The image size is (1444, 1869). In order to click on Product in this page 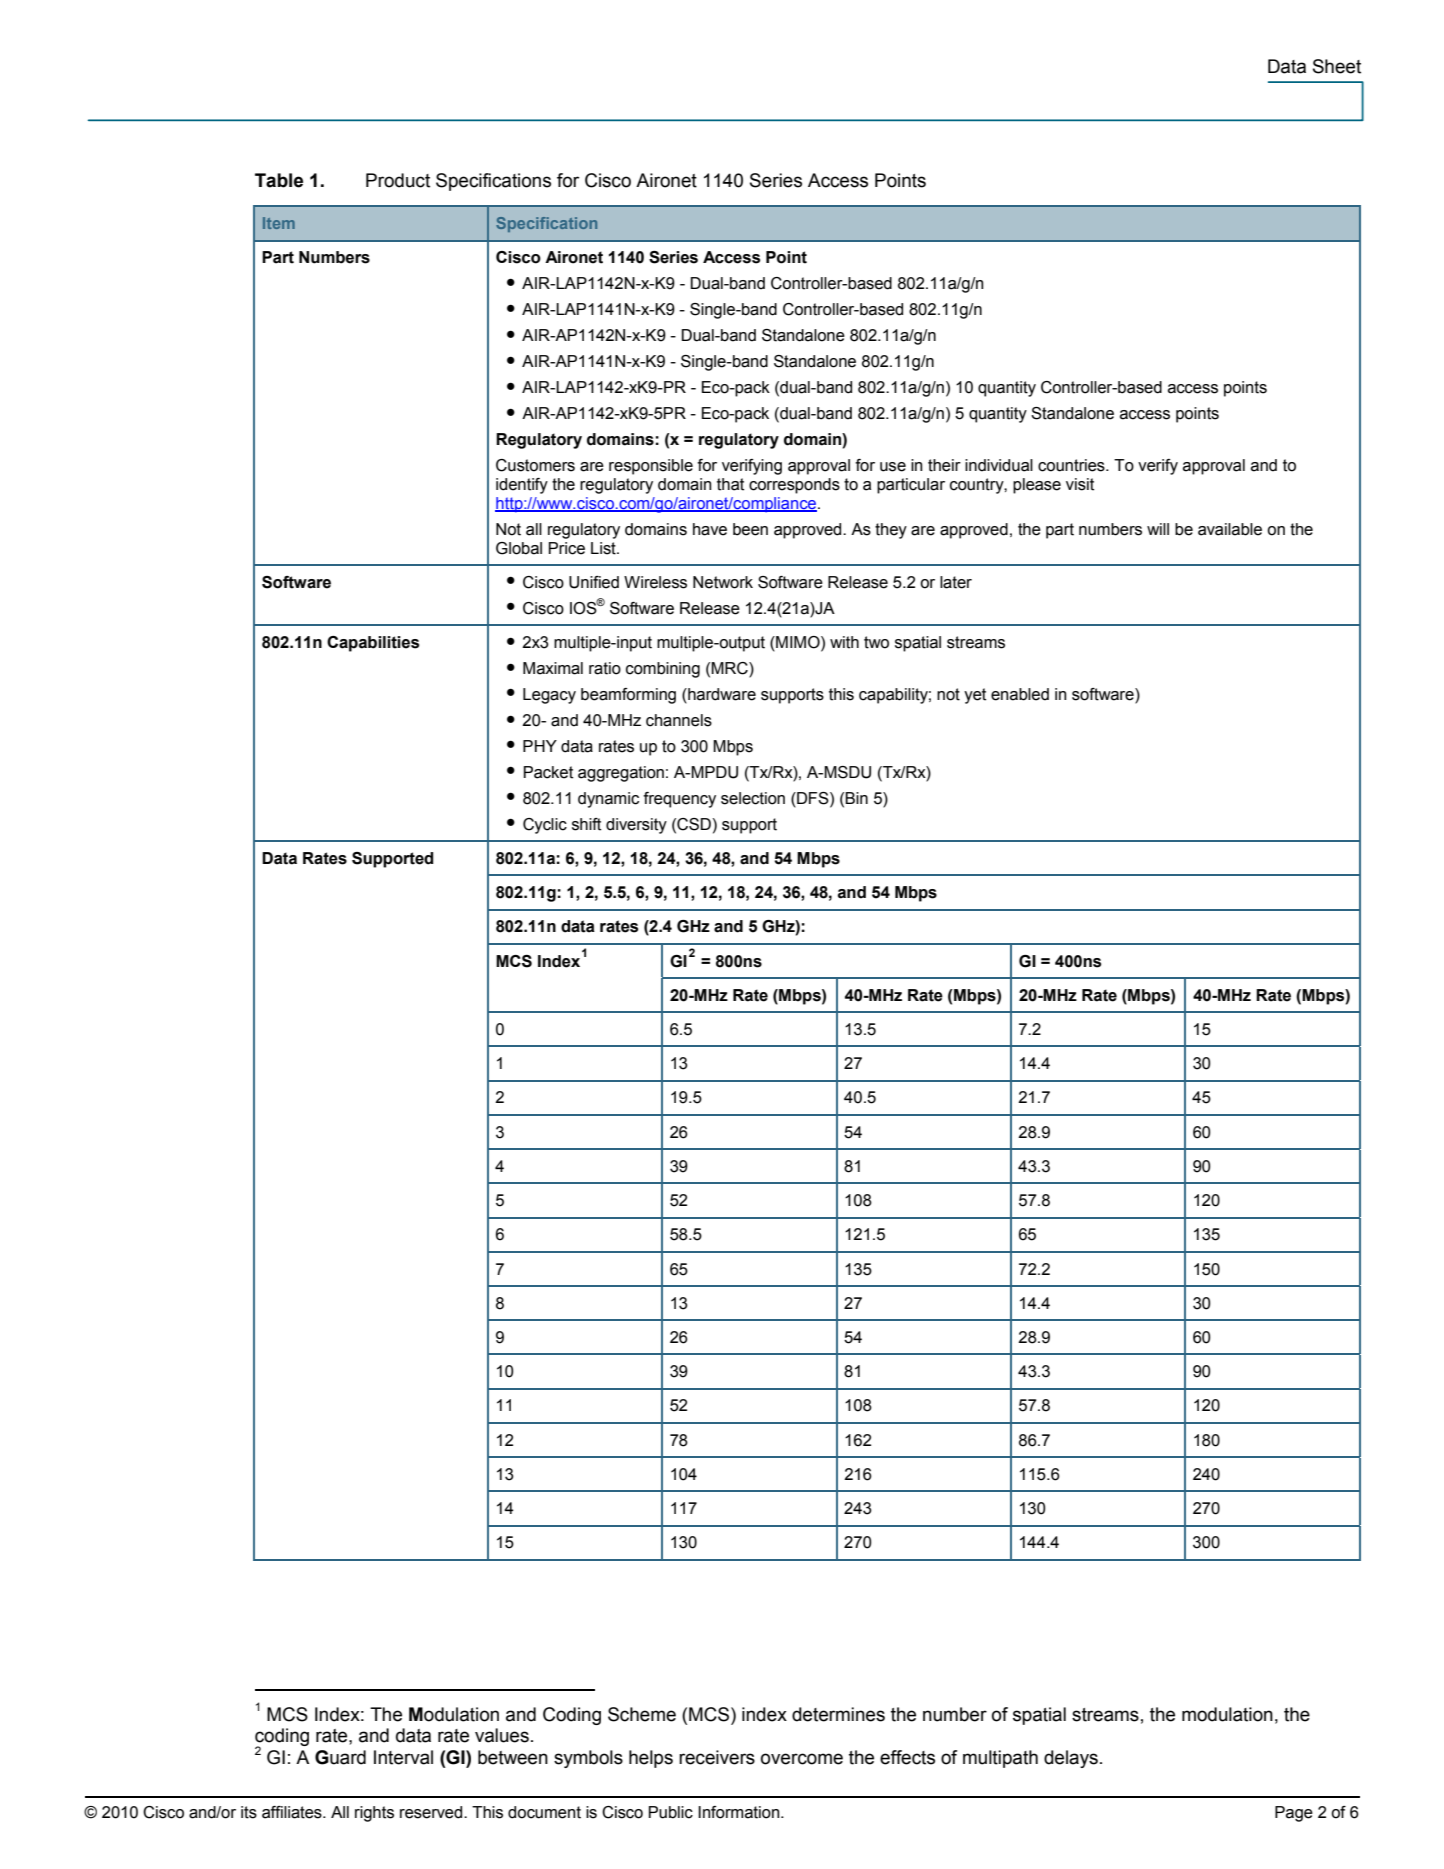, I will do `click(398, 180)`.
